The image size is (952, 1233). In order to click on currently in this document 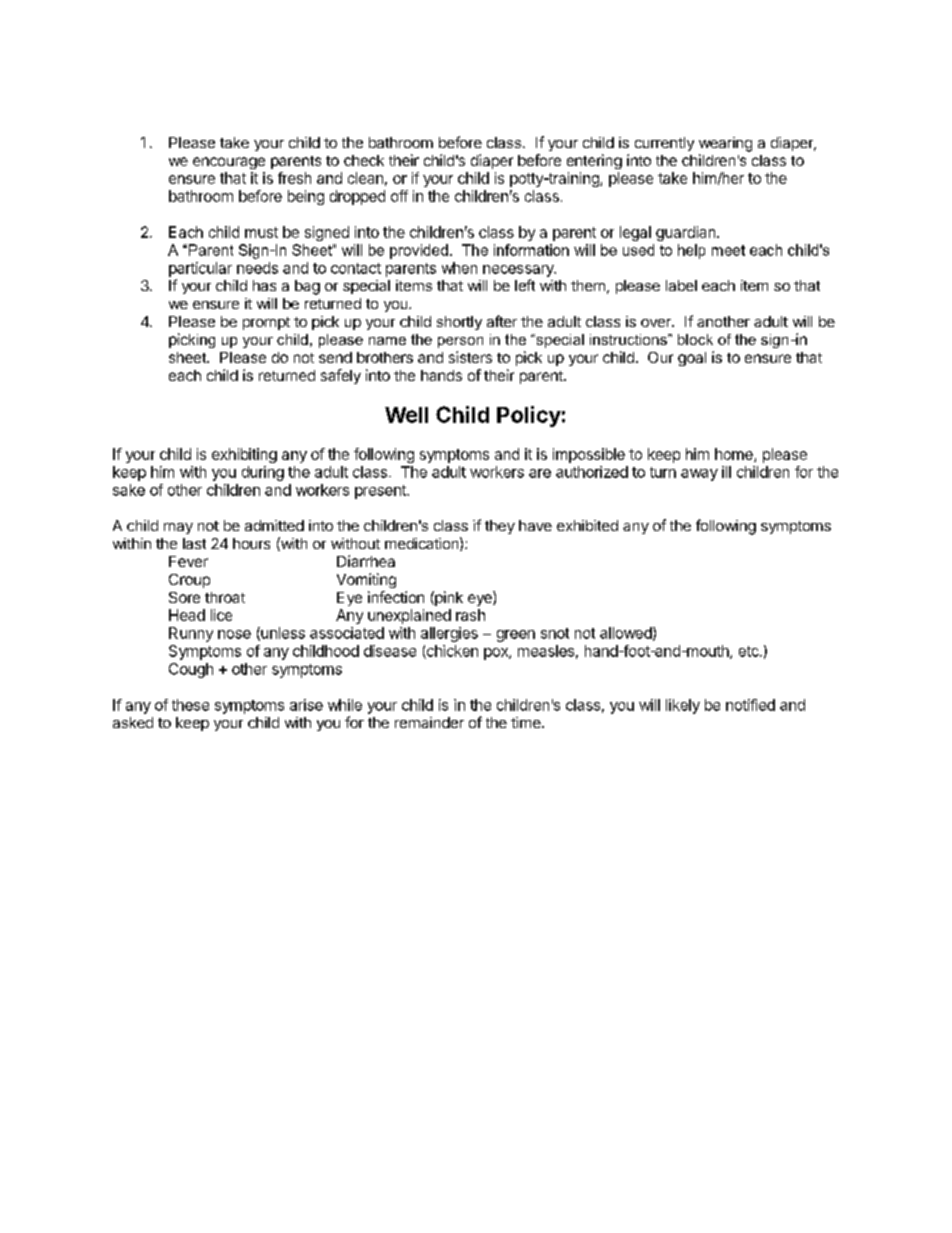, I will do `click(664, 144)`.
